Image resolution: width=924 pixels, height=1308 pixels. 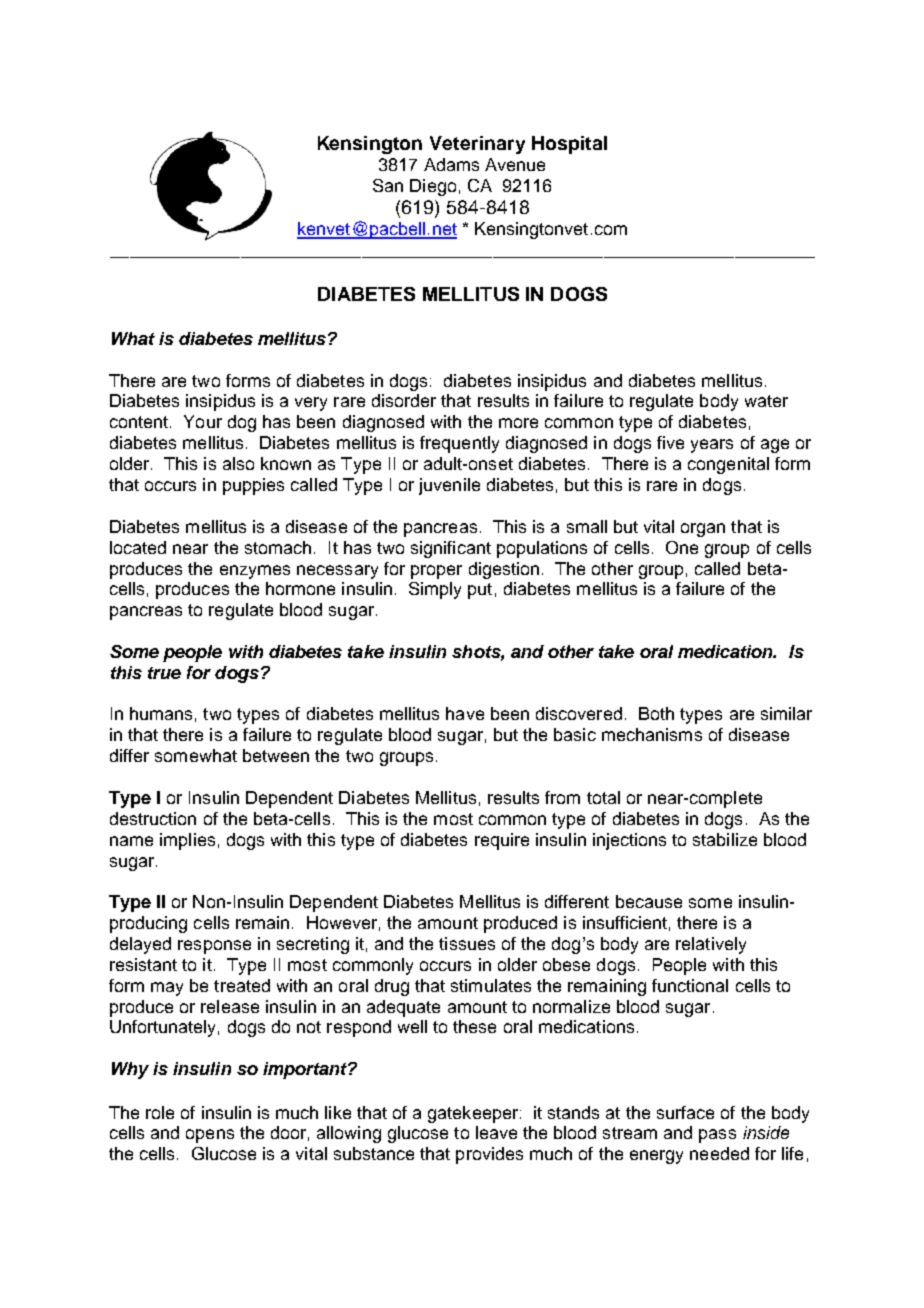 I want to click on tissues, so click(x=467, y=943).
